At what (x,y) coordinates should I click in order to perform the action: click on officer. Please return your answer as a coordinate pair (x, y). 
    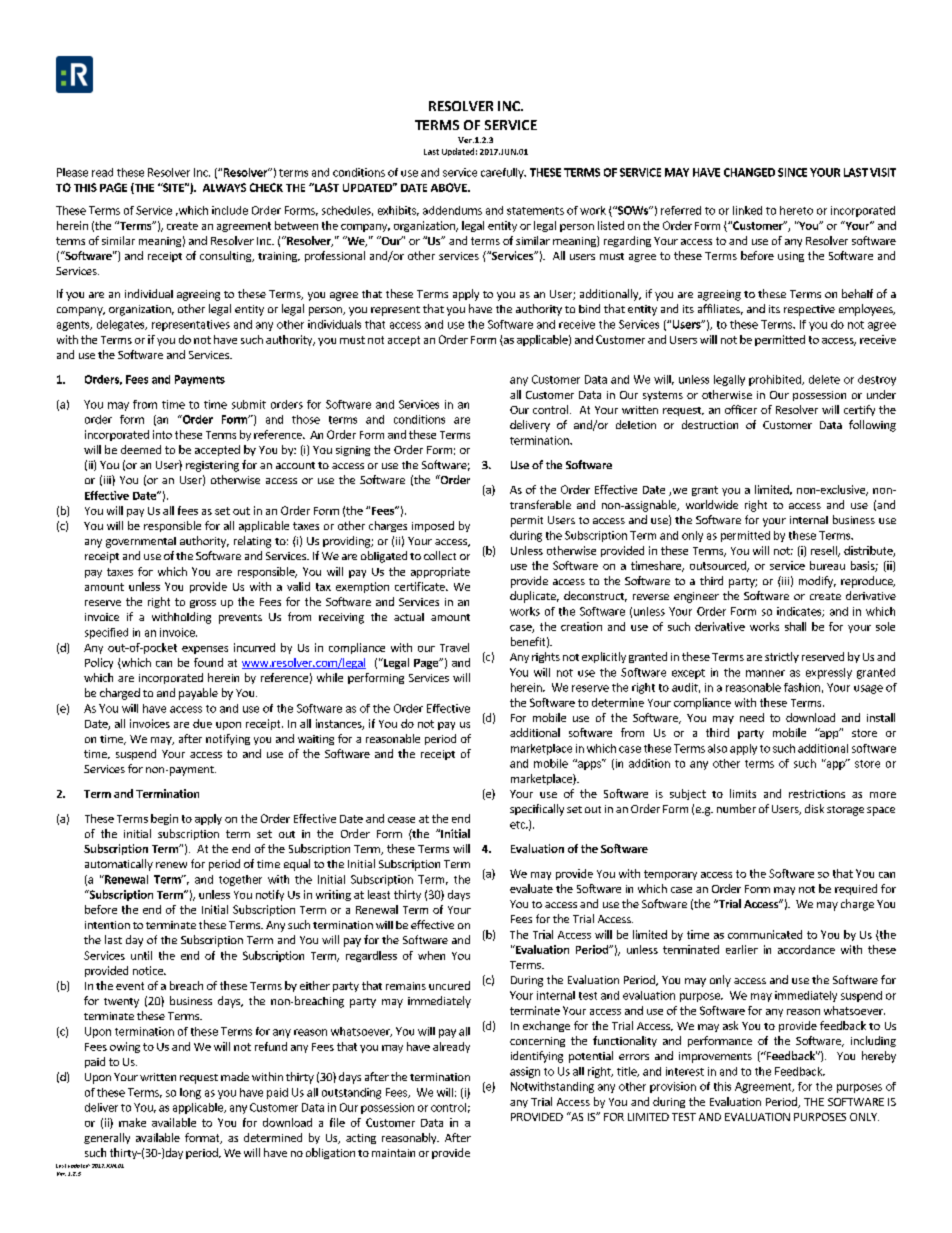
    Looking at the image, I should click on (741, 409).
